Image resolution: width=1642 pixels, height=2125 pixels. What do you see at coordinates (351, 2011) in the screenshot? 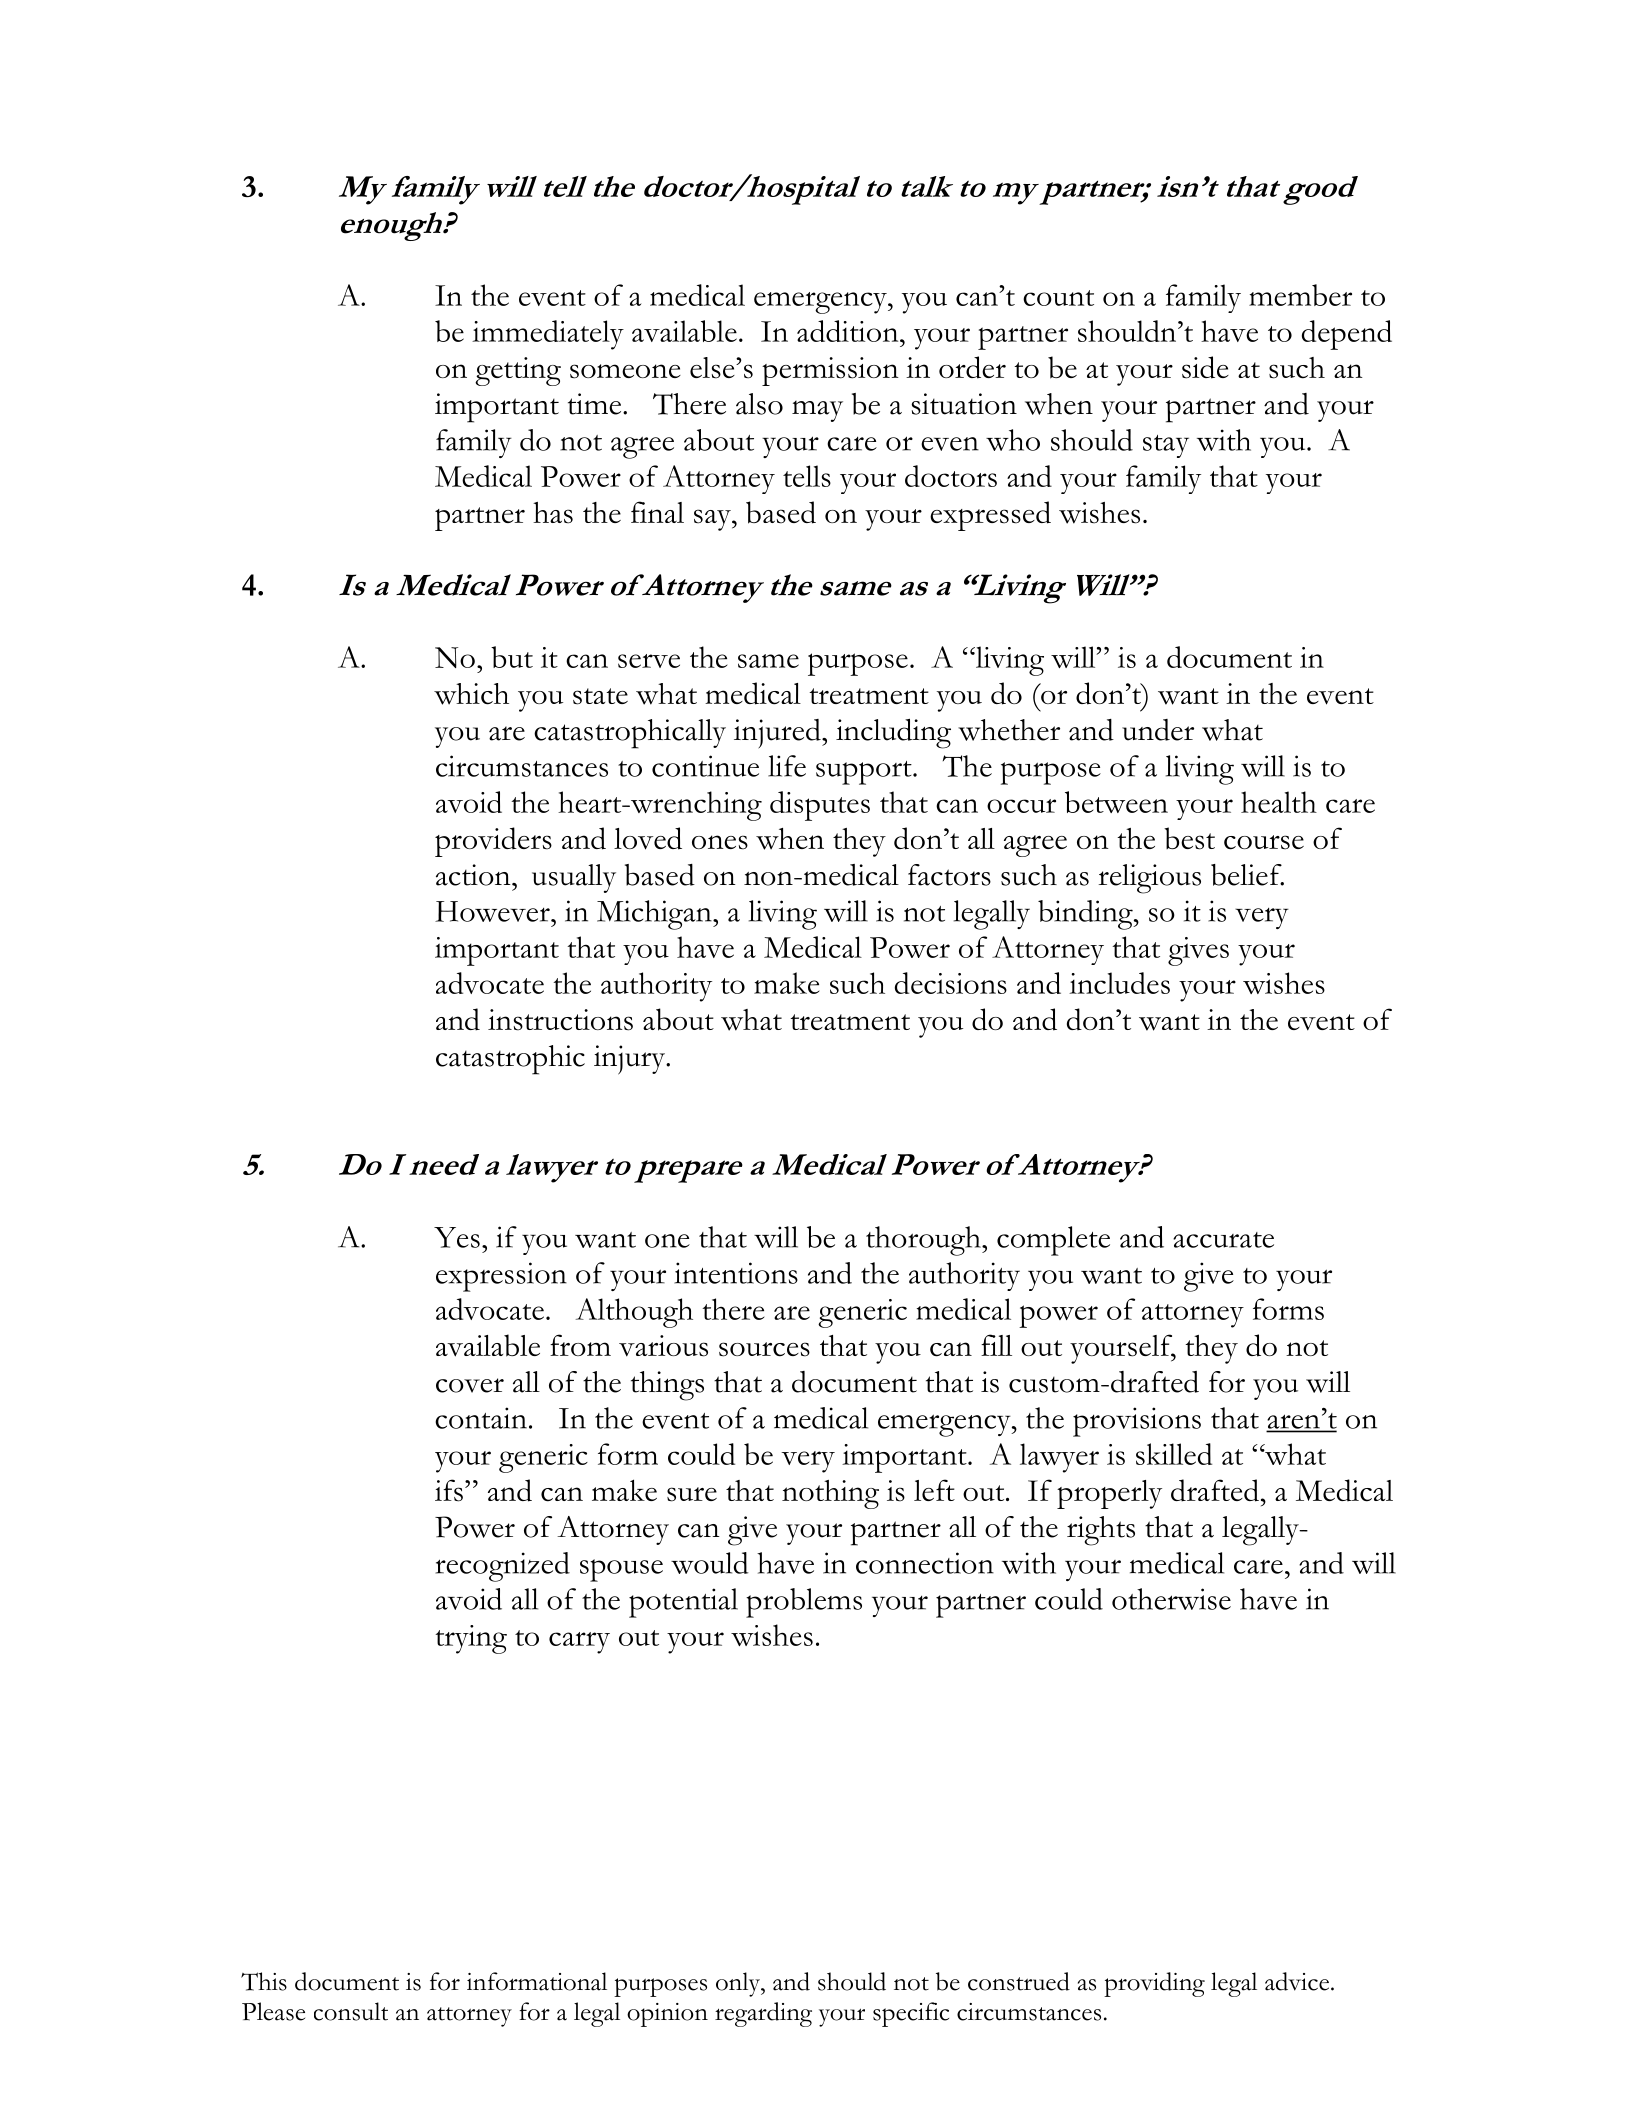
I see `consult` at bounding box center [351, 2011].
